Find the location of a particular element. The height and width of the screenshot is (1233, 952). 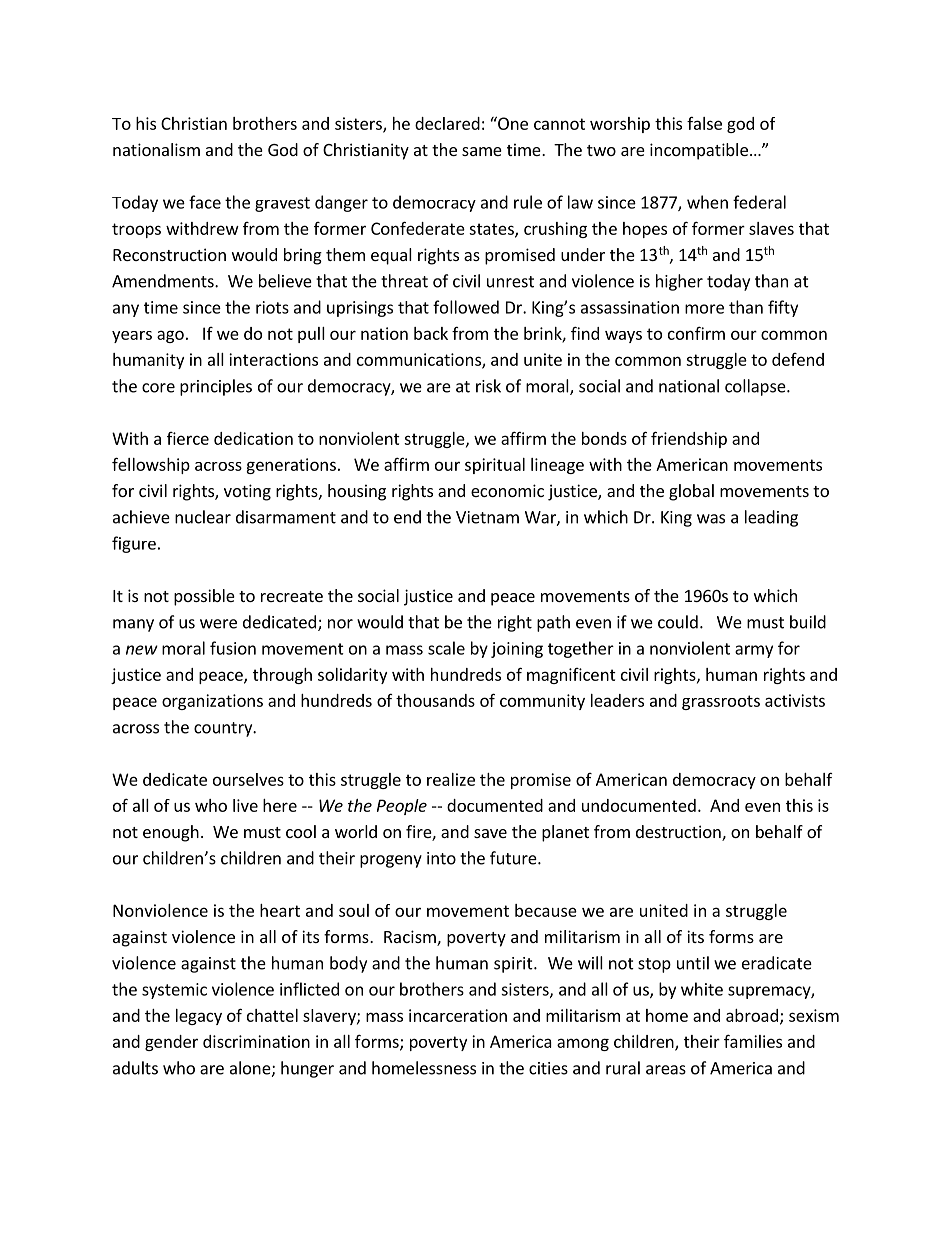

confirm is located at coordinates (696, 333).
